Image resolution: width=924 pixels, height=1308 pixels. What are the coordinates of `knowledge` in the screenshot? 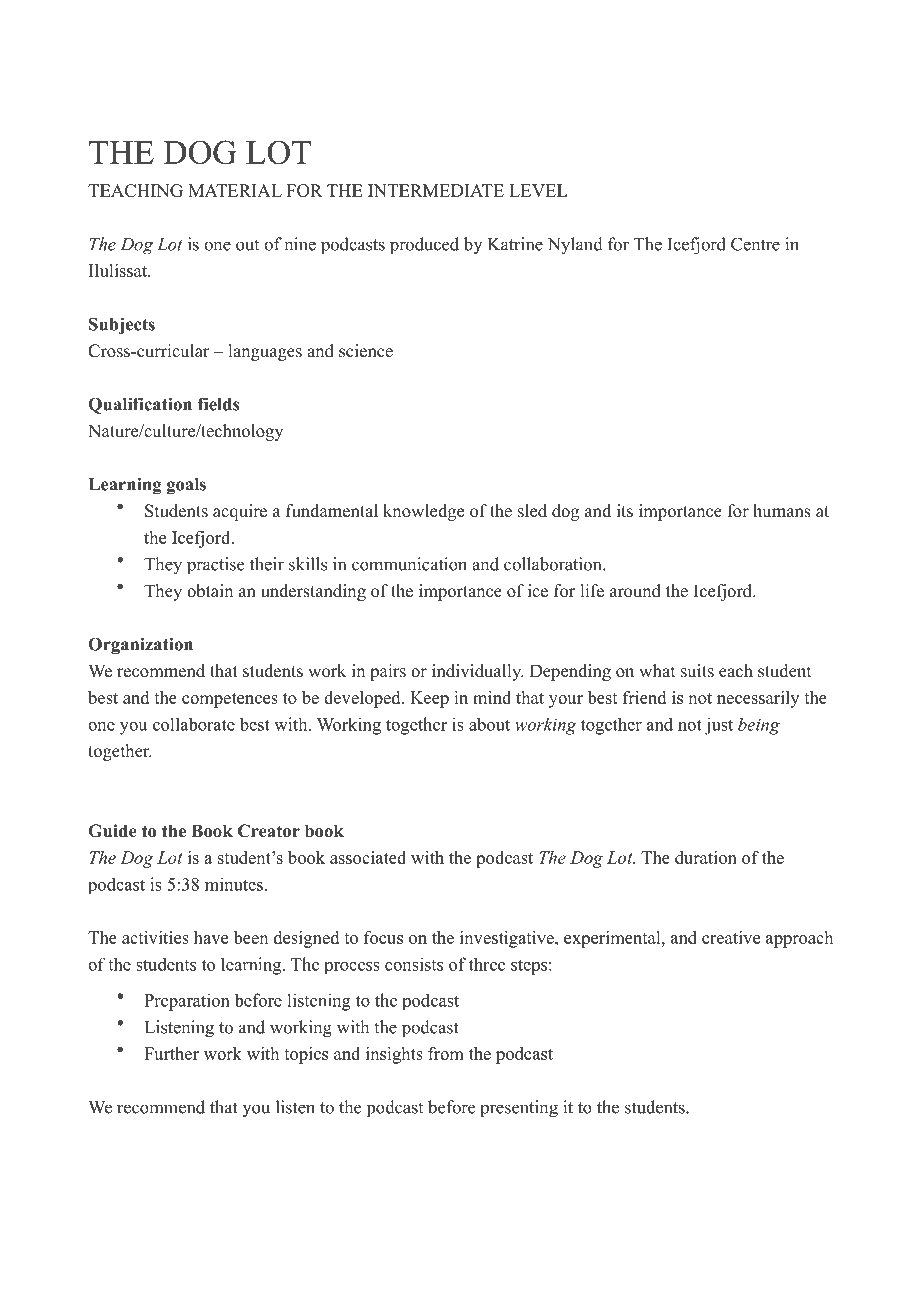 It's located at (423, 512).
